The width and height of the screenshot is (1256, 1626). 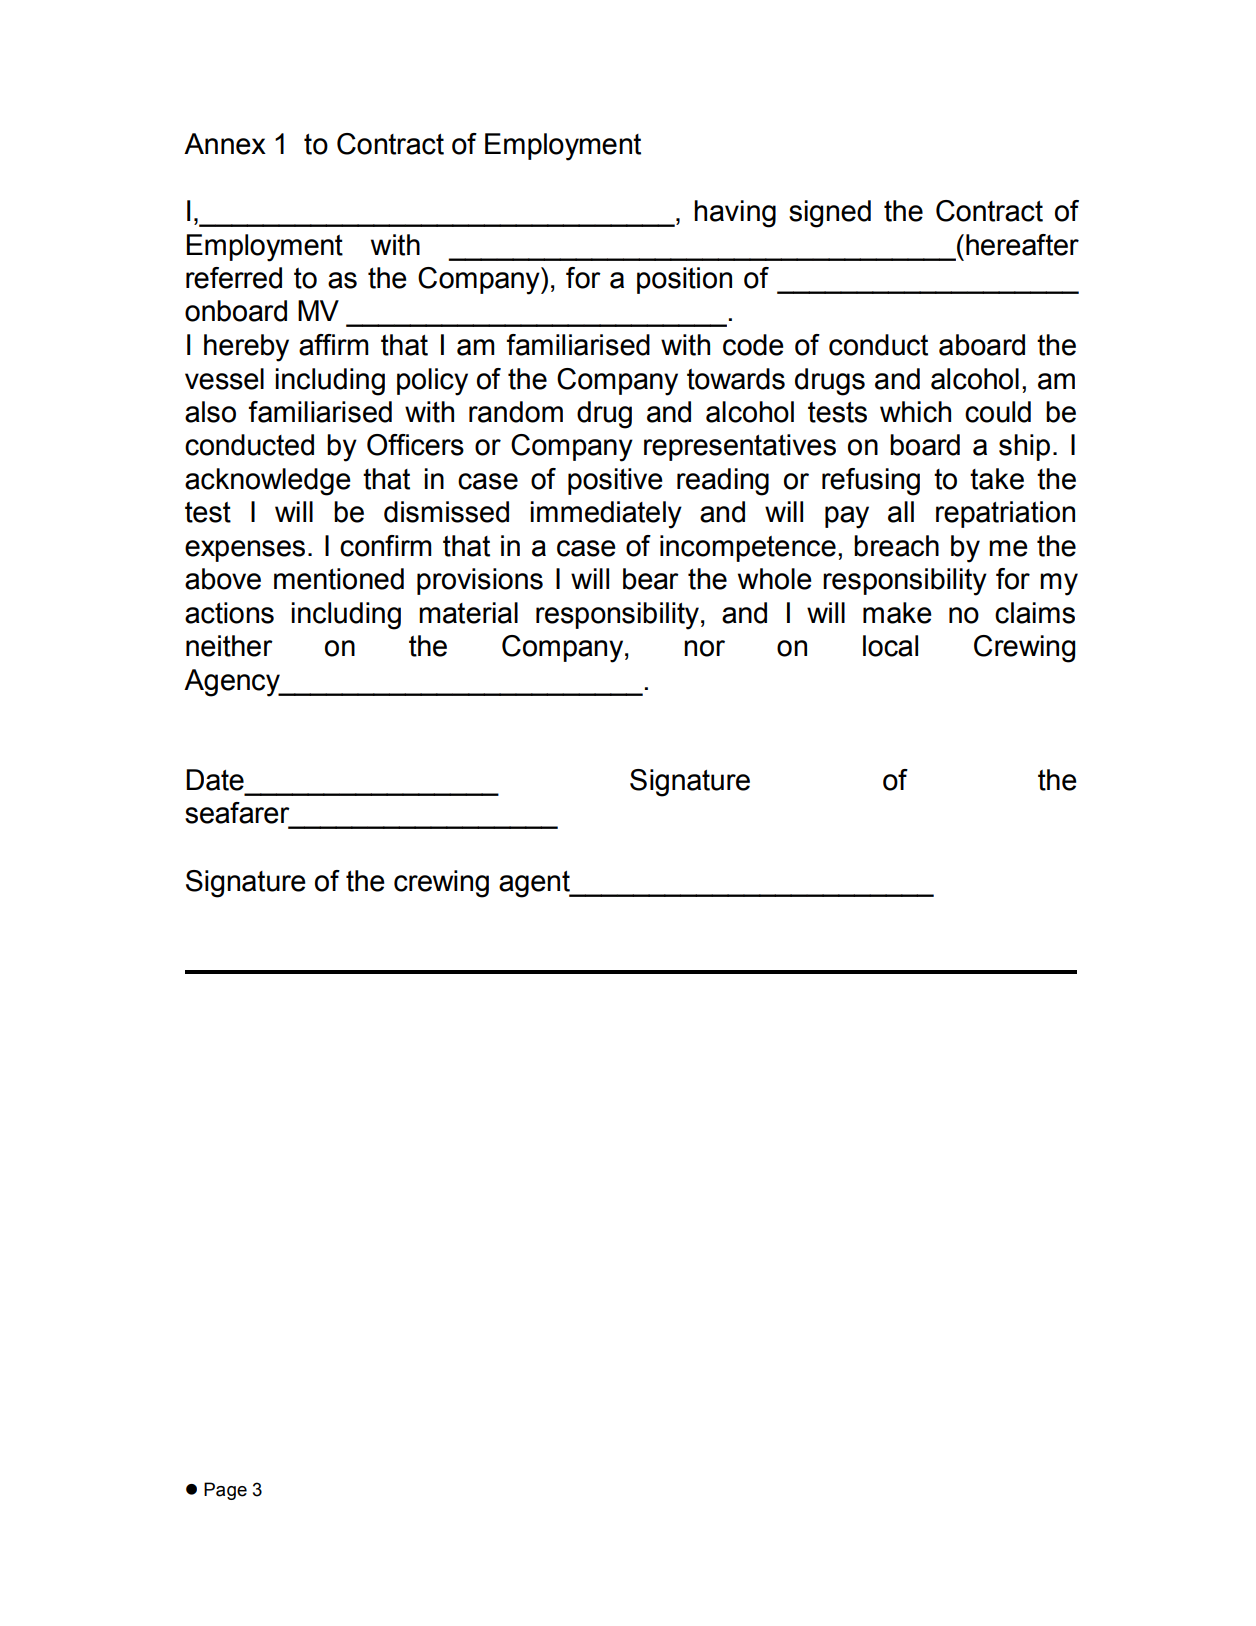 I want to click on bear, so click(x=651, y=579).
